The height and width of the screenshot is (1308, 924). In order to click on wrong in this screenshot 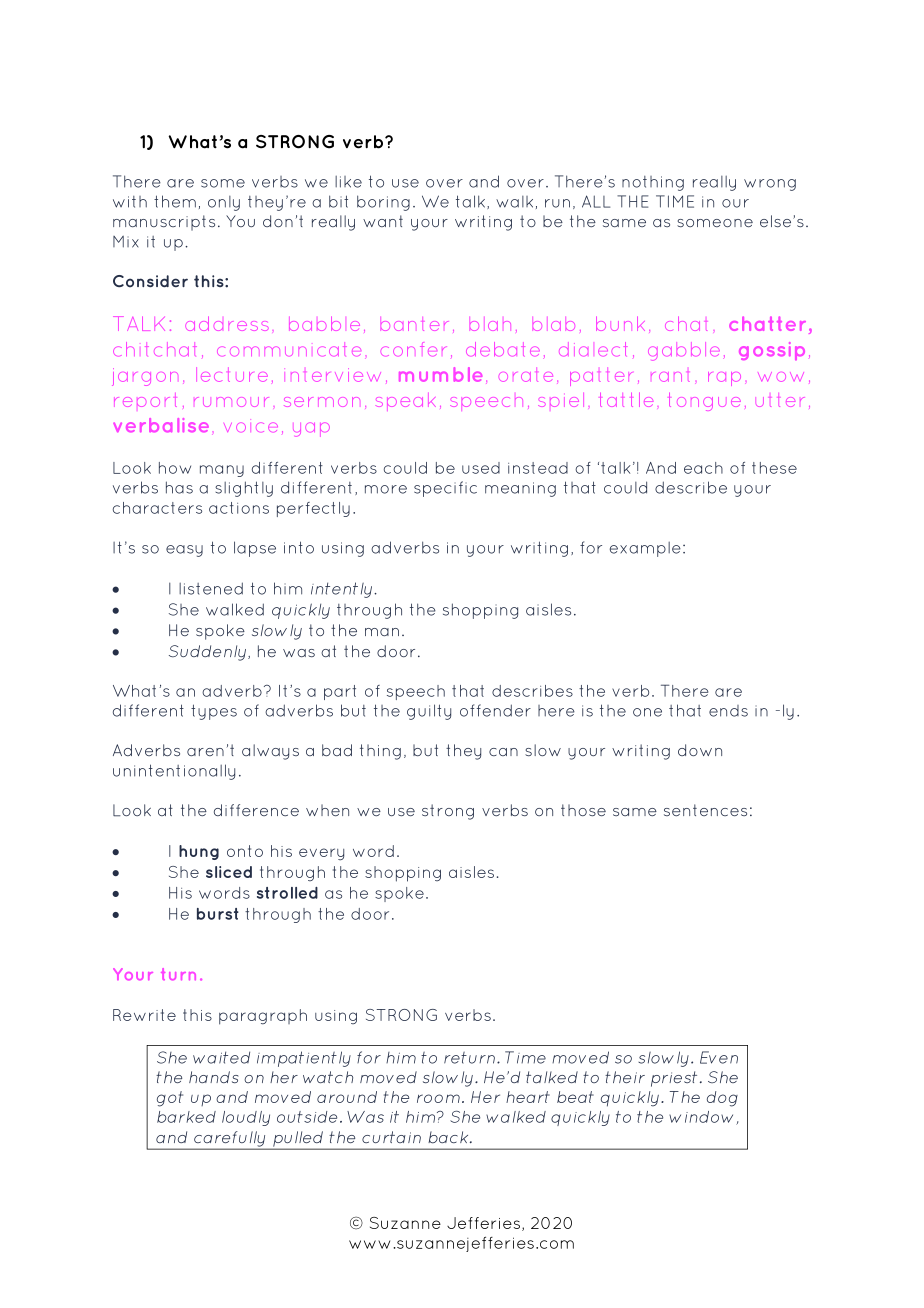, I will do `click(770, 185)`.
